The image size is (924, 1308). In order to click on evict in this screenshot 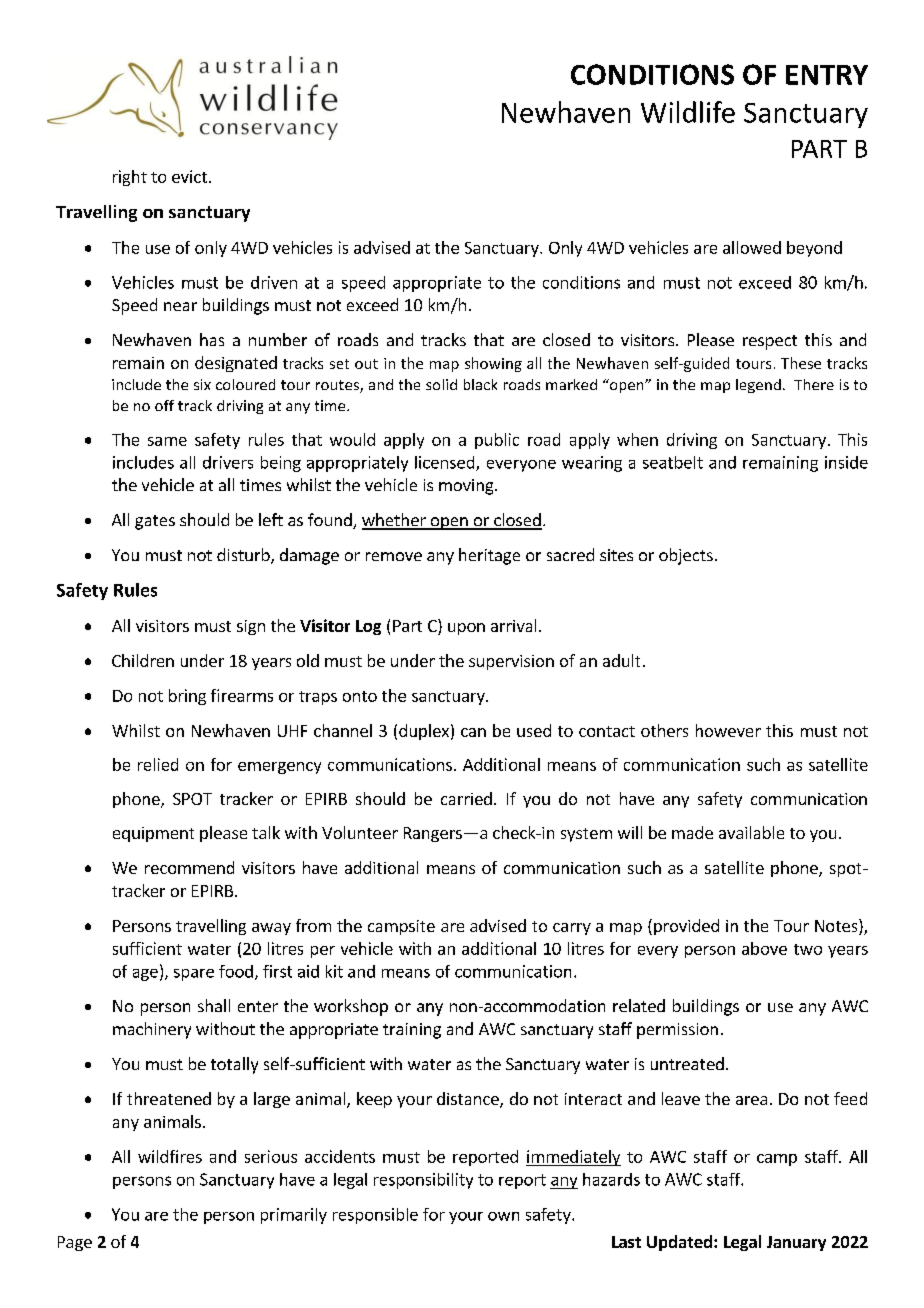, I will do `click(189, 176)`.
